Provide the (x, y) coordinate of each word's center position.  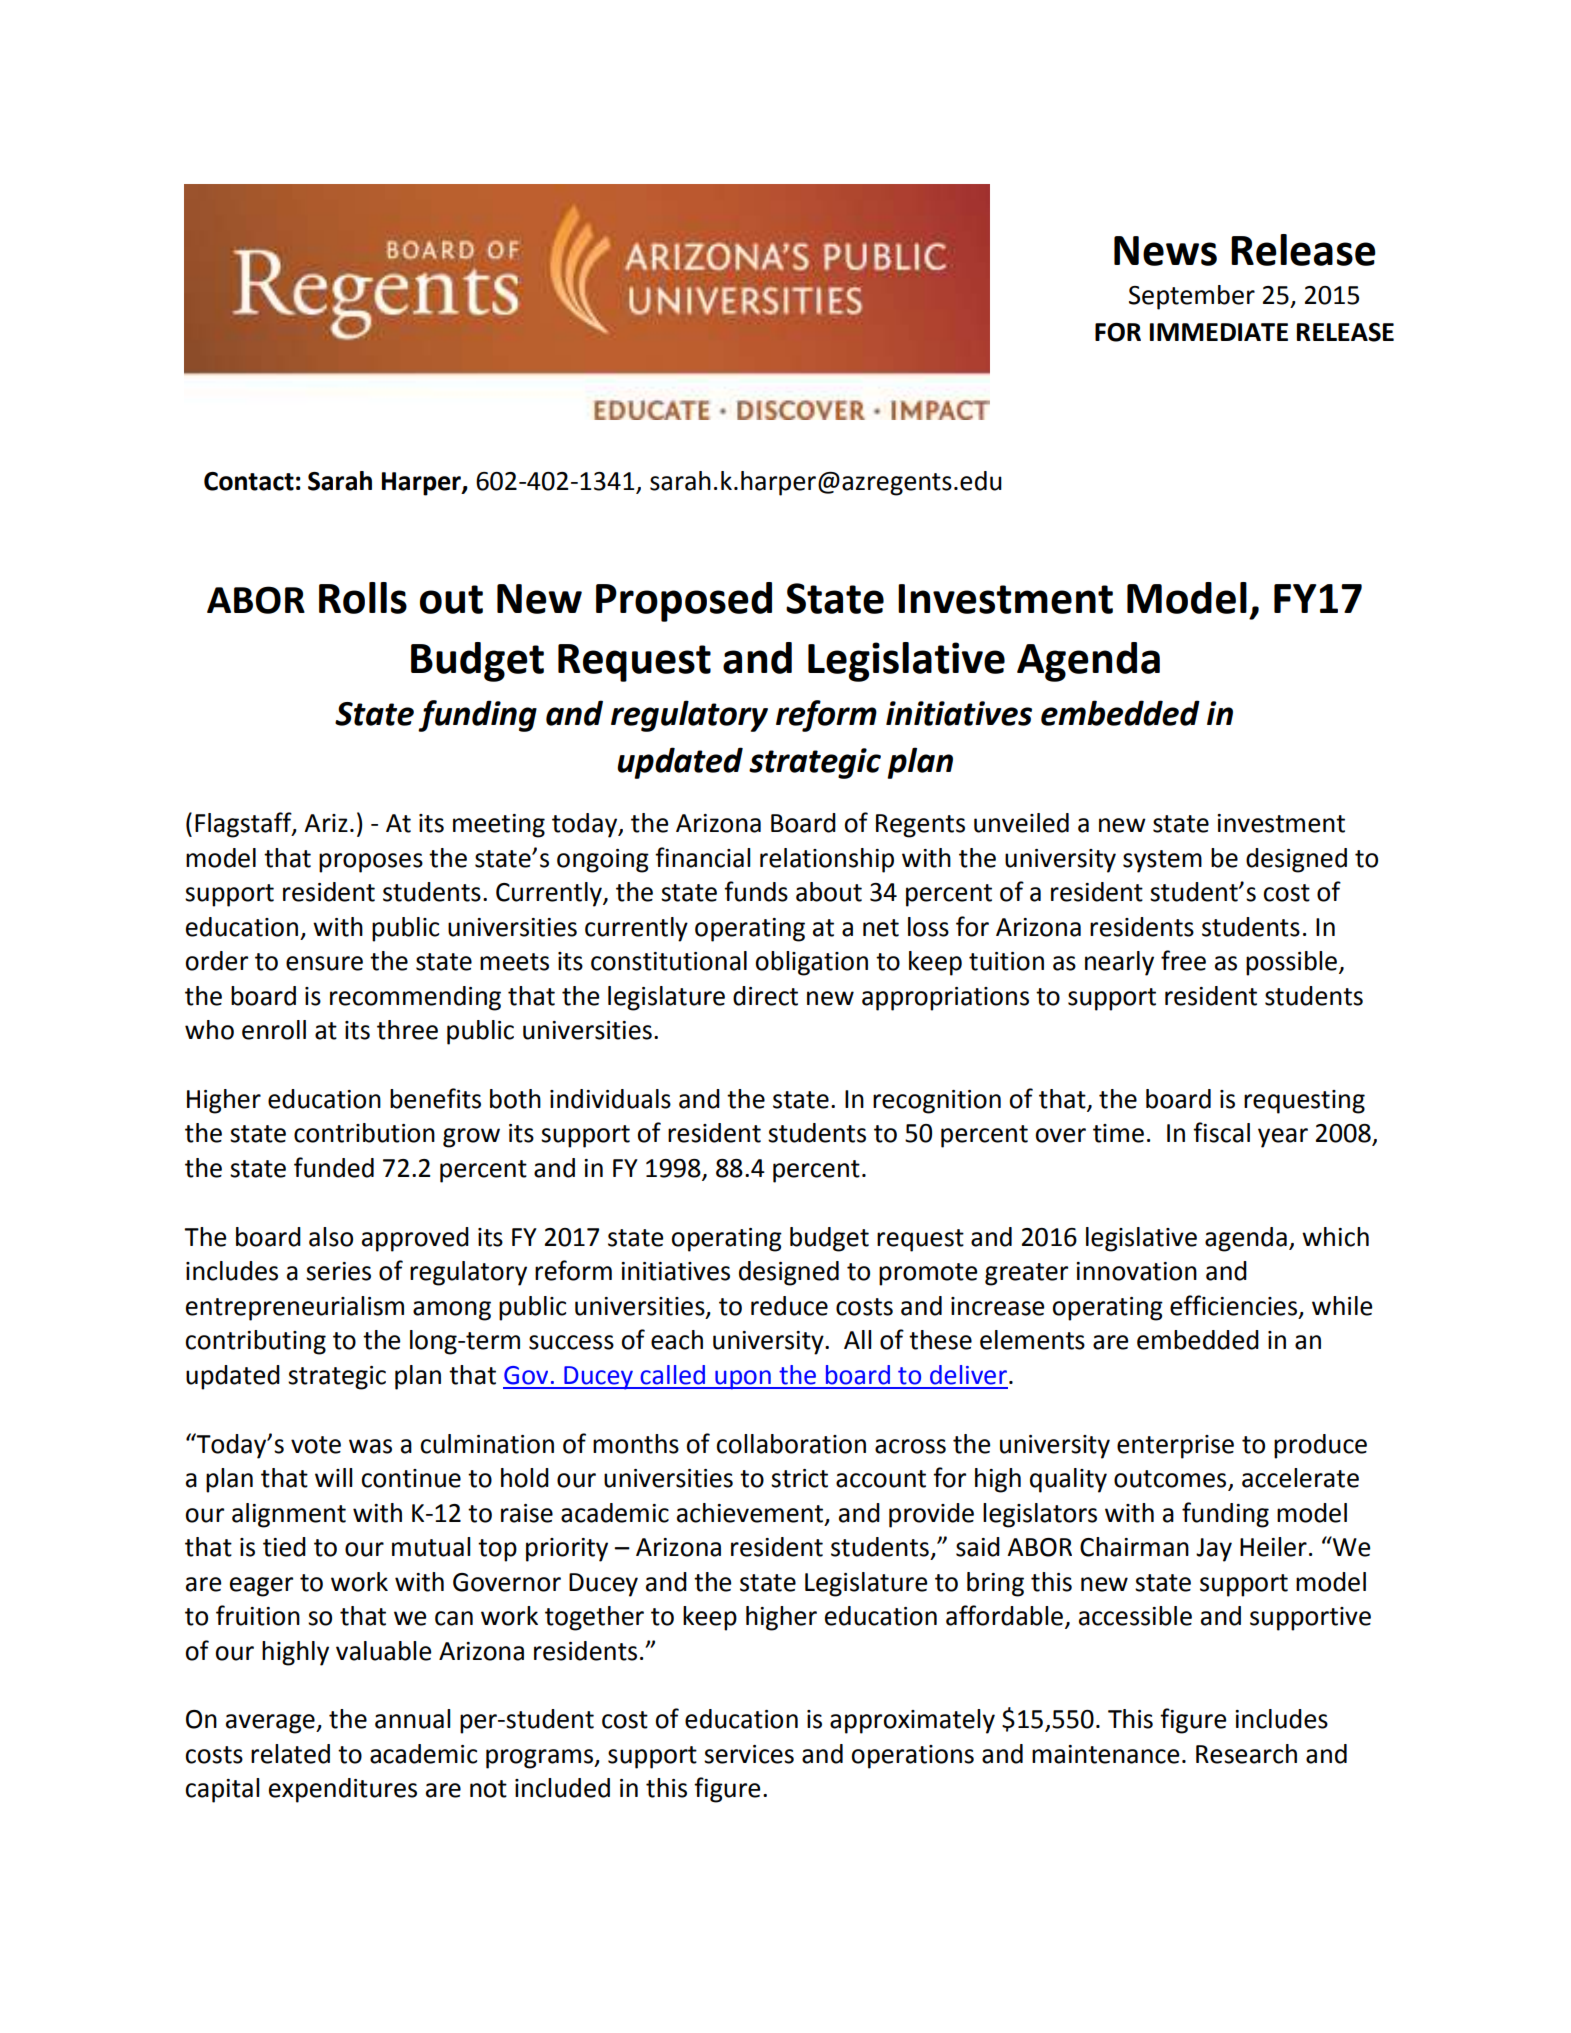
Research (1246, 1754)
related (290, 1754)
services (749, 1754)
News (1165, 251)
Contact (249, 481)
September (1192, 297)
